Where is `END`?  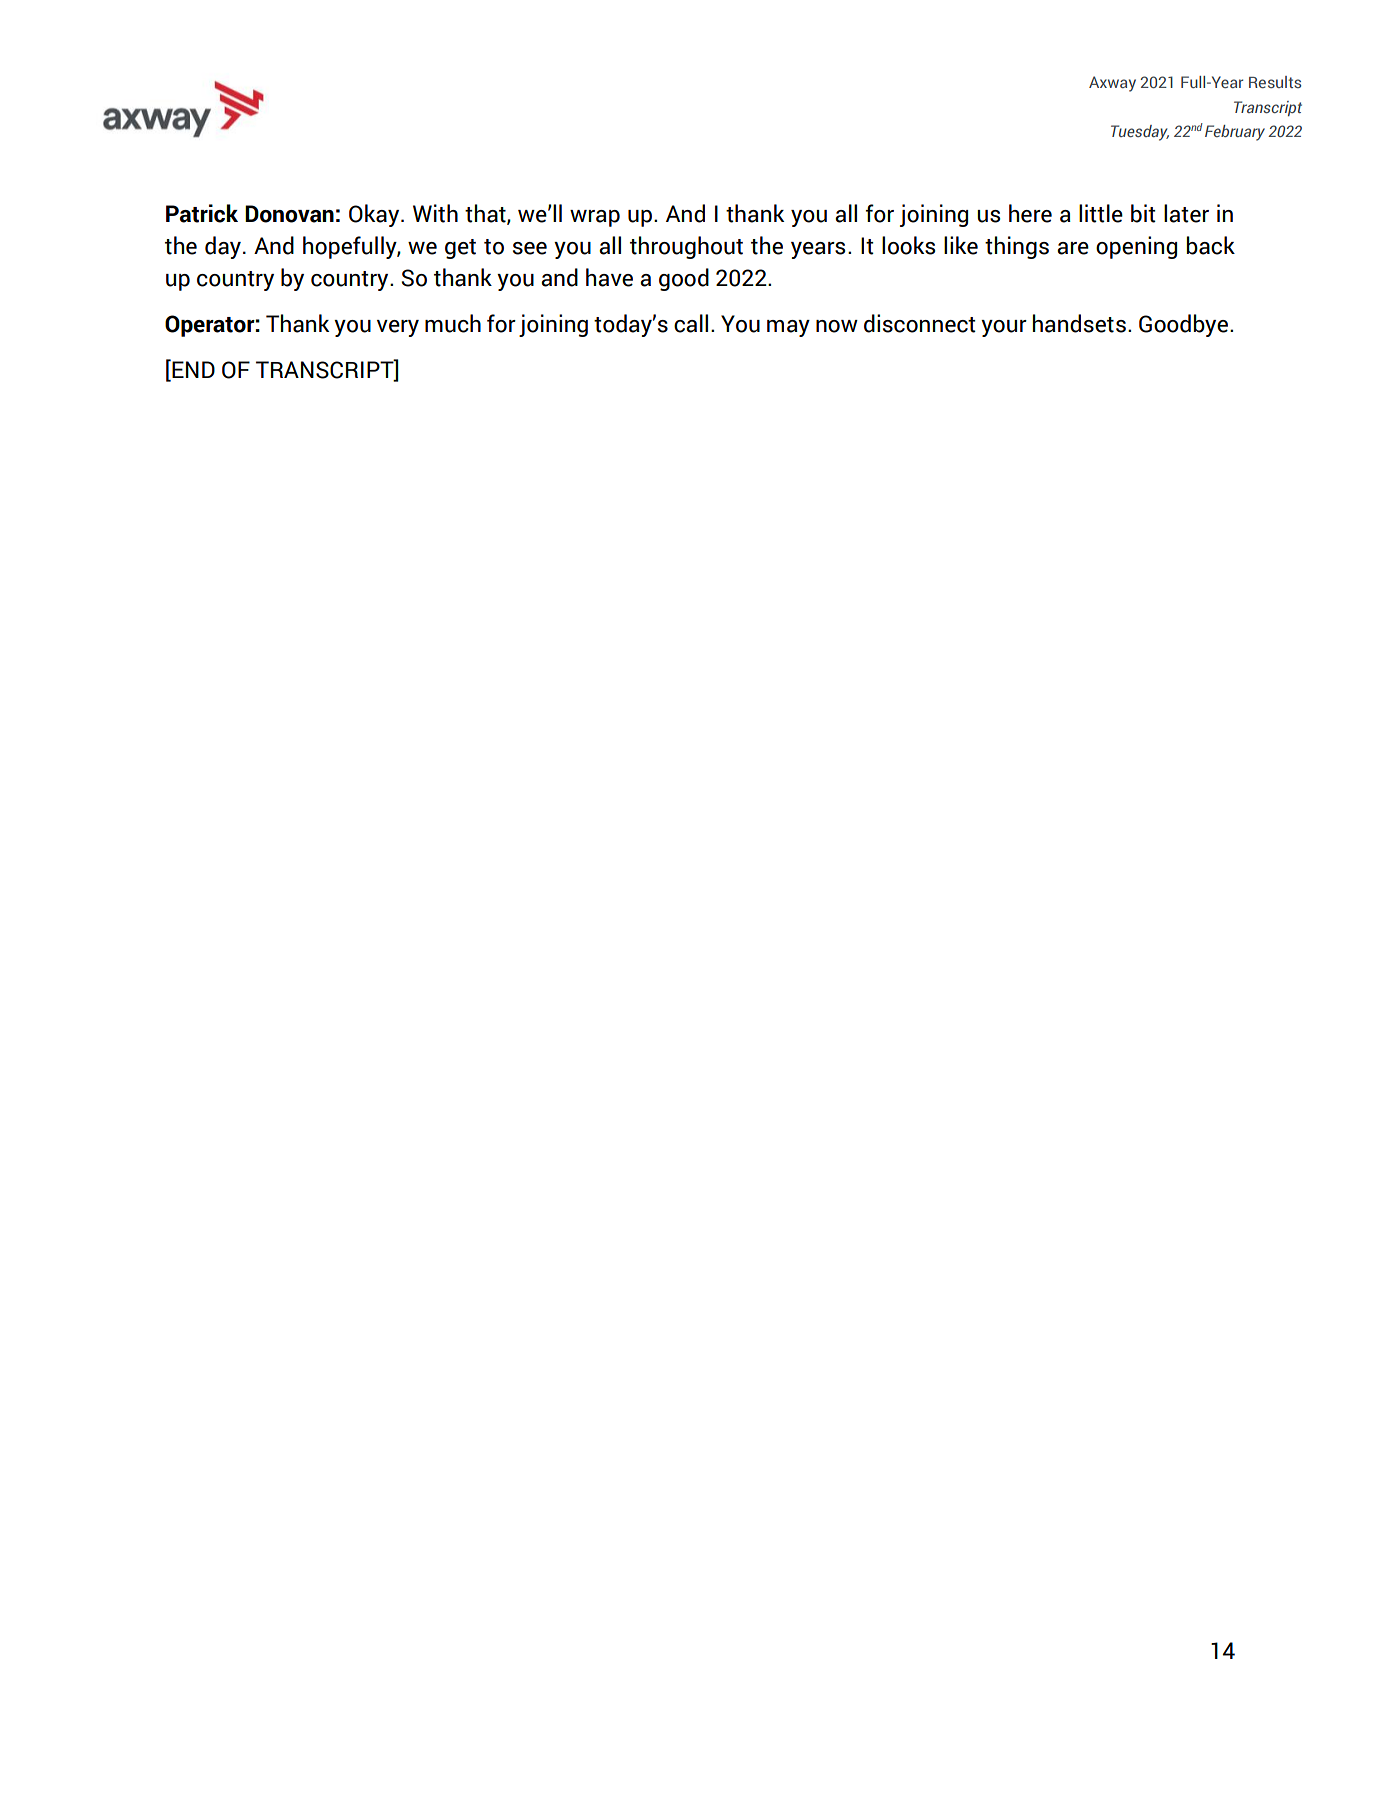
END is located at coordinates (192, 368).
